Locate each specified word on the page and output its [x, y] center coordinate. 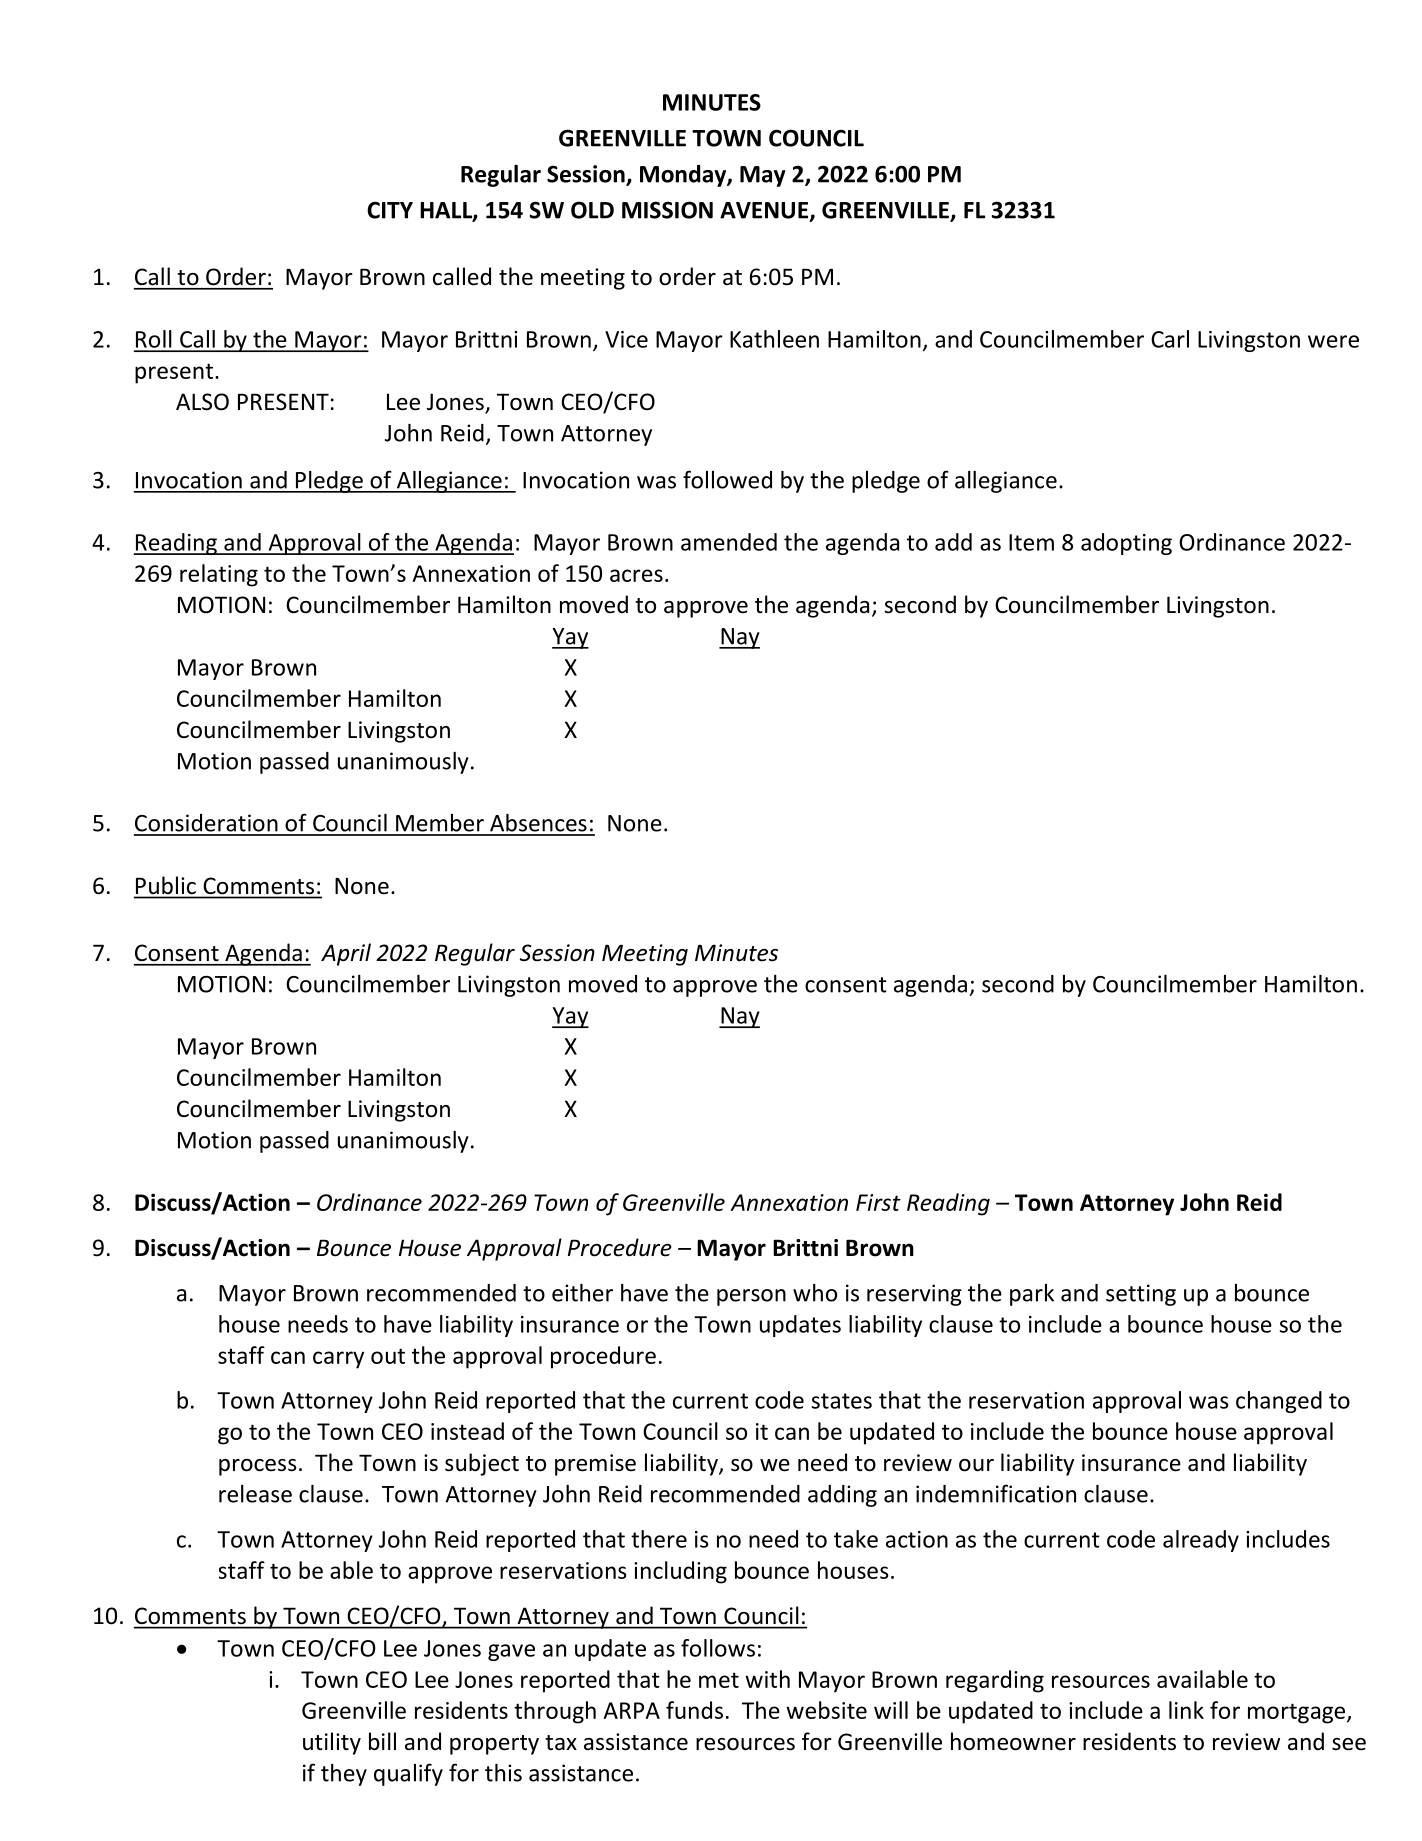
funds [694, 1710]
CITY [390, 210]
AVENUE [765, 211]
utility [332, 1743]
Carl [1170, 339]
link [1186, 1710]
